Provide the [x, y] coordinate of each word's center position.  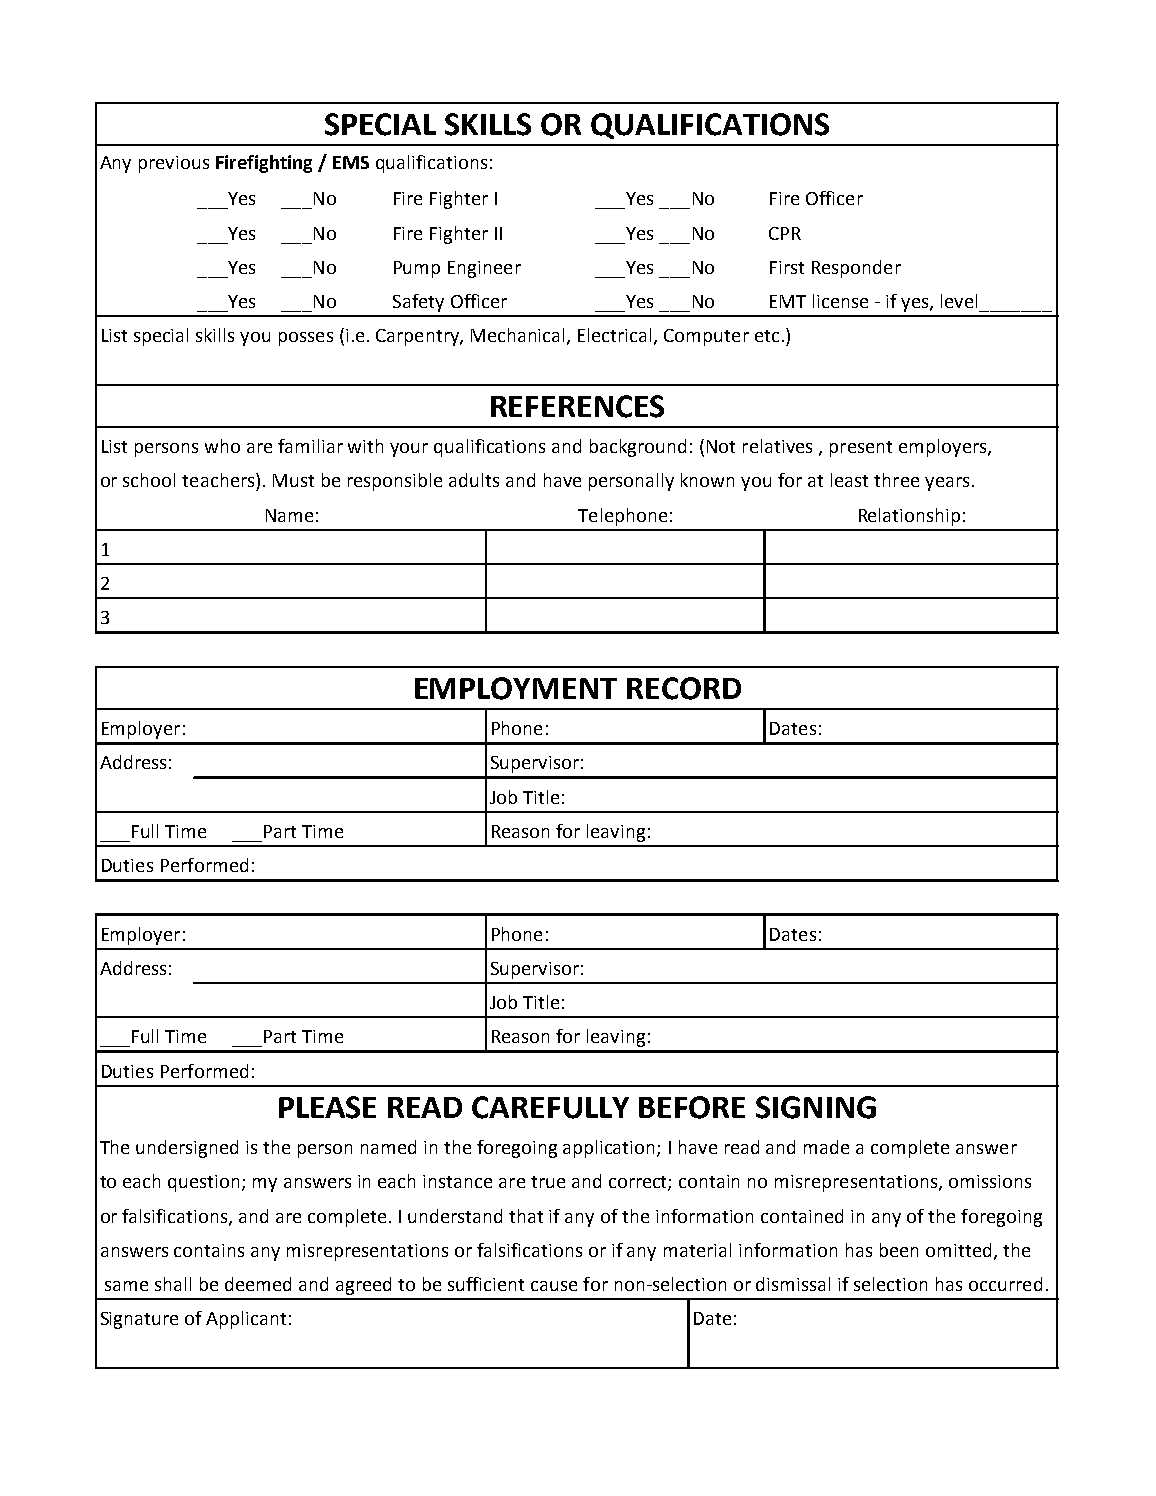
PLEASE [327, 1107]
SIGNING [816, 1107]
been [899, 1250]
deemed [258, 1284]
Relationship [909, 517]
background [638, 448]
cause [554, 1286]
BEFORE [692, 1107]
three [896, 480]
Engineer [484, 269]
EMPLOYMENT [516, 688]
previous [174, 164]
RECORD [684, 688]
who [222, 446]
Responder [856, 269]
